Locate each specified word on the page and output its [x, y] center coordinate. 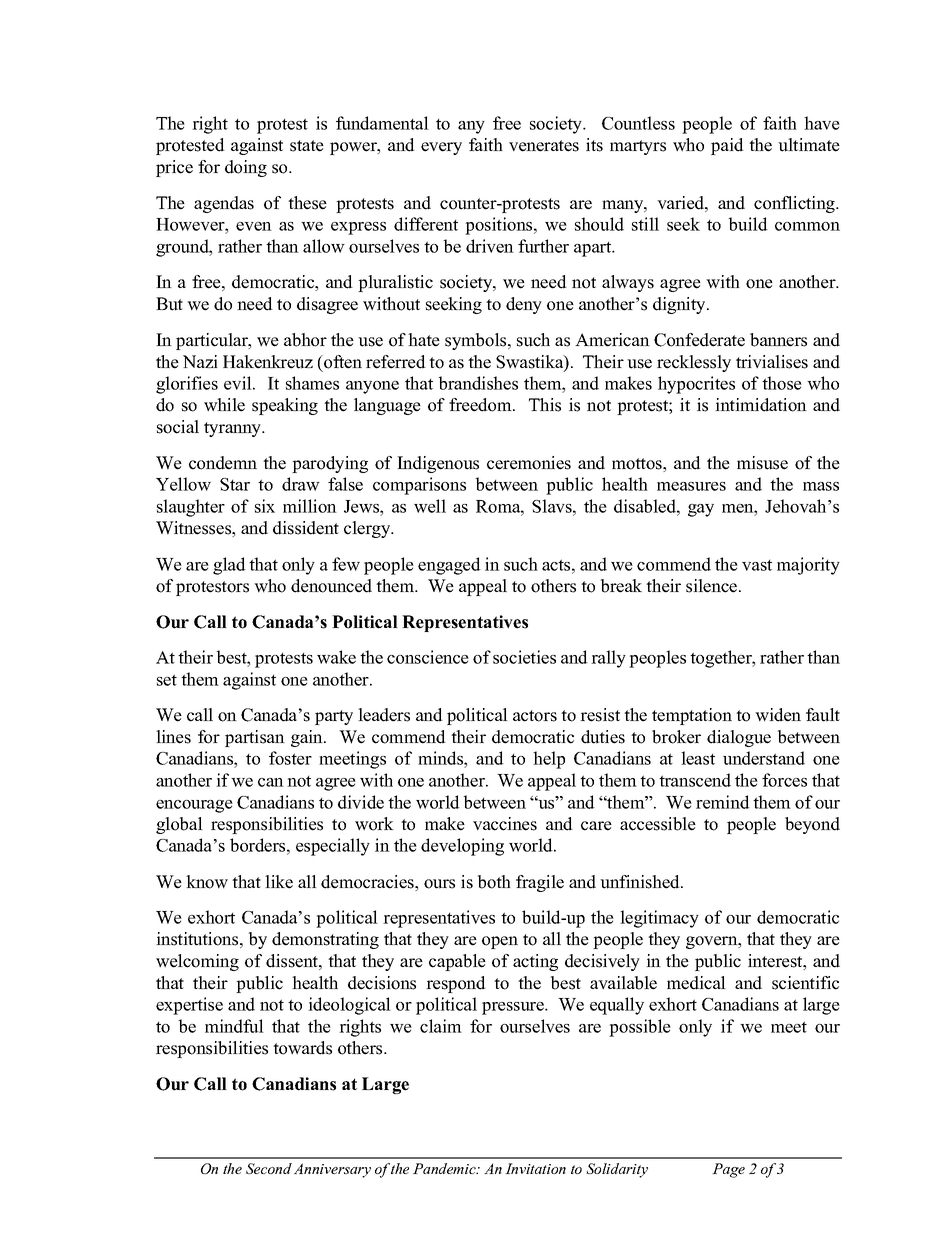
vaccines [505, 824]
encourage [194, 806]
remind [723, 802]
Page [728, 1170]
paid [727, 146]
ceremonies [529, 463]
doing [246, 168]
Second [269, 1168]
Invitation [535, 1168]
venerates [544, 146]
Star [235, 484]
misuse [762, 463]
